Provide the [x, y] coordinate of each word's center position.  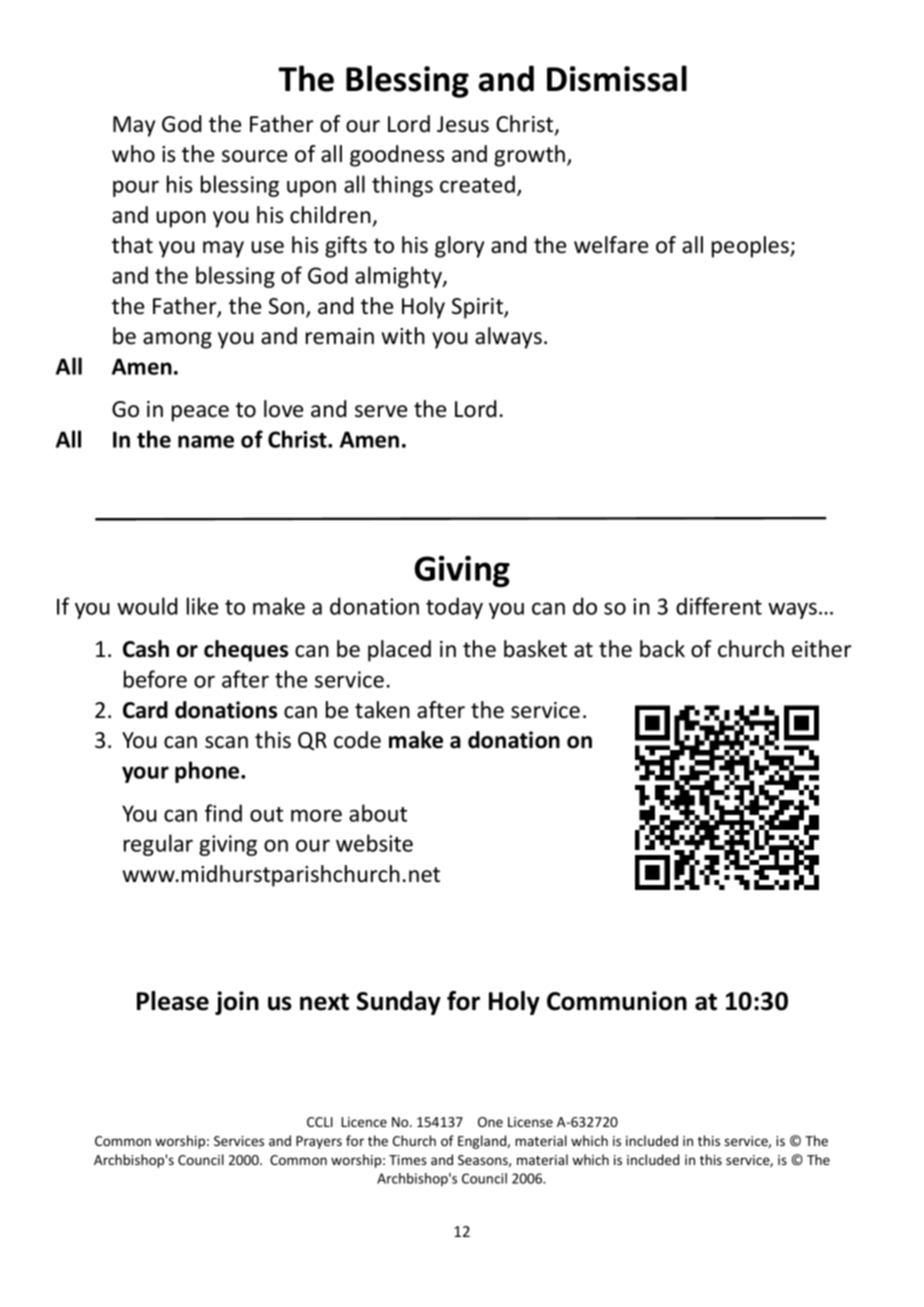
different [719, 606]
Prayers [319, 1142]
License [530, 1122]
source [254, 156]
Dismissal [617, 78]
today [454, 608]
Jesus [463, 124]
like [202, 606]
